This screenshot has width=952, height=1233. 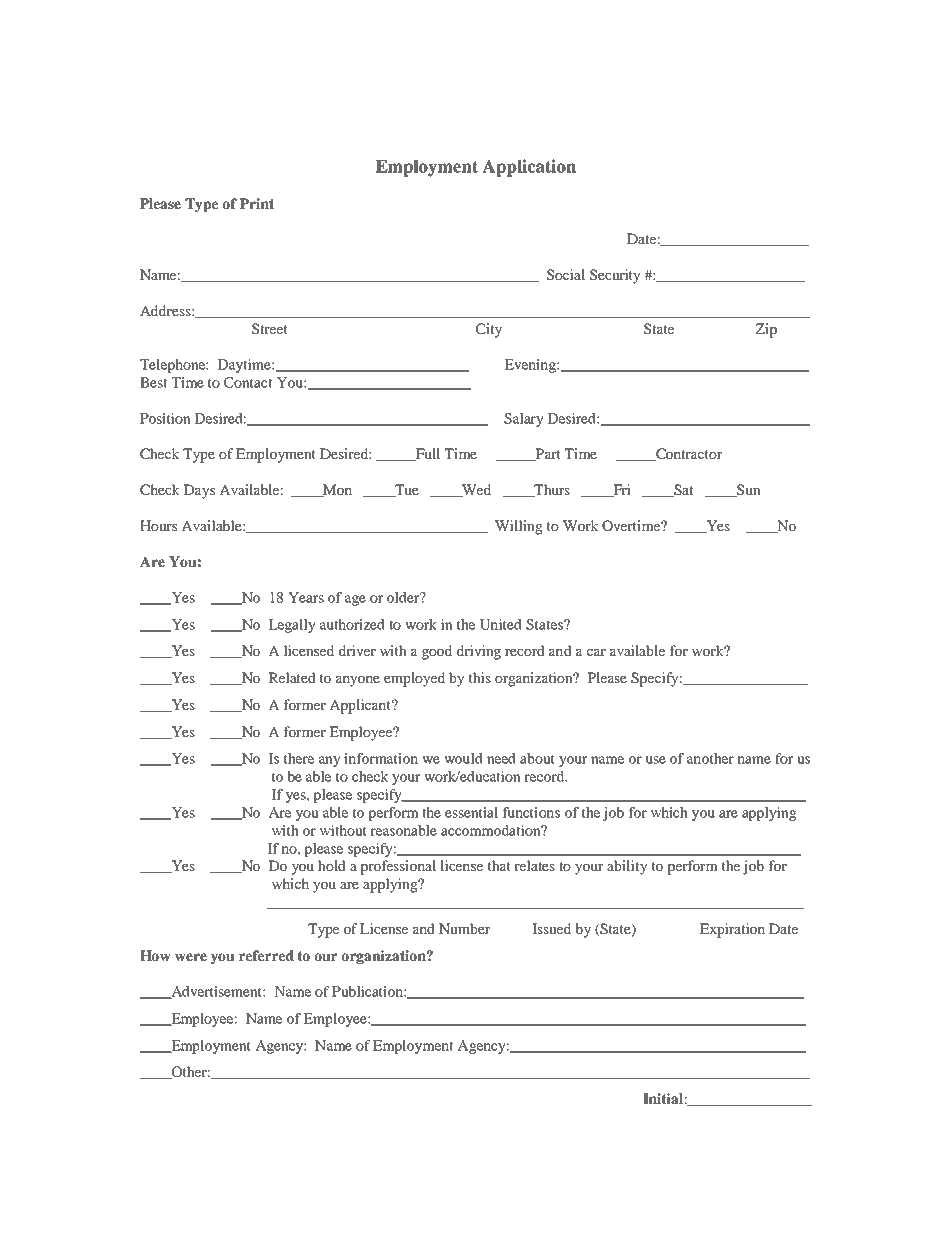 I want to click on Expiration, so click(x=732, y=930).
